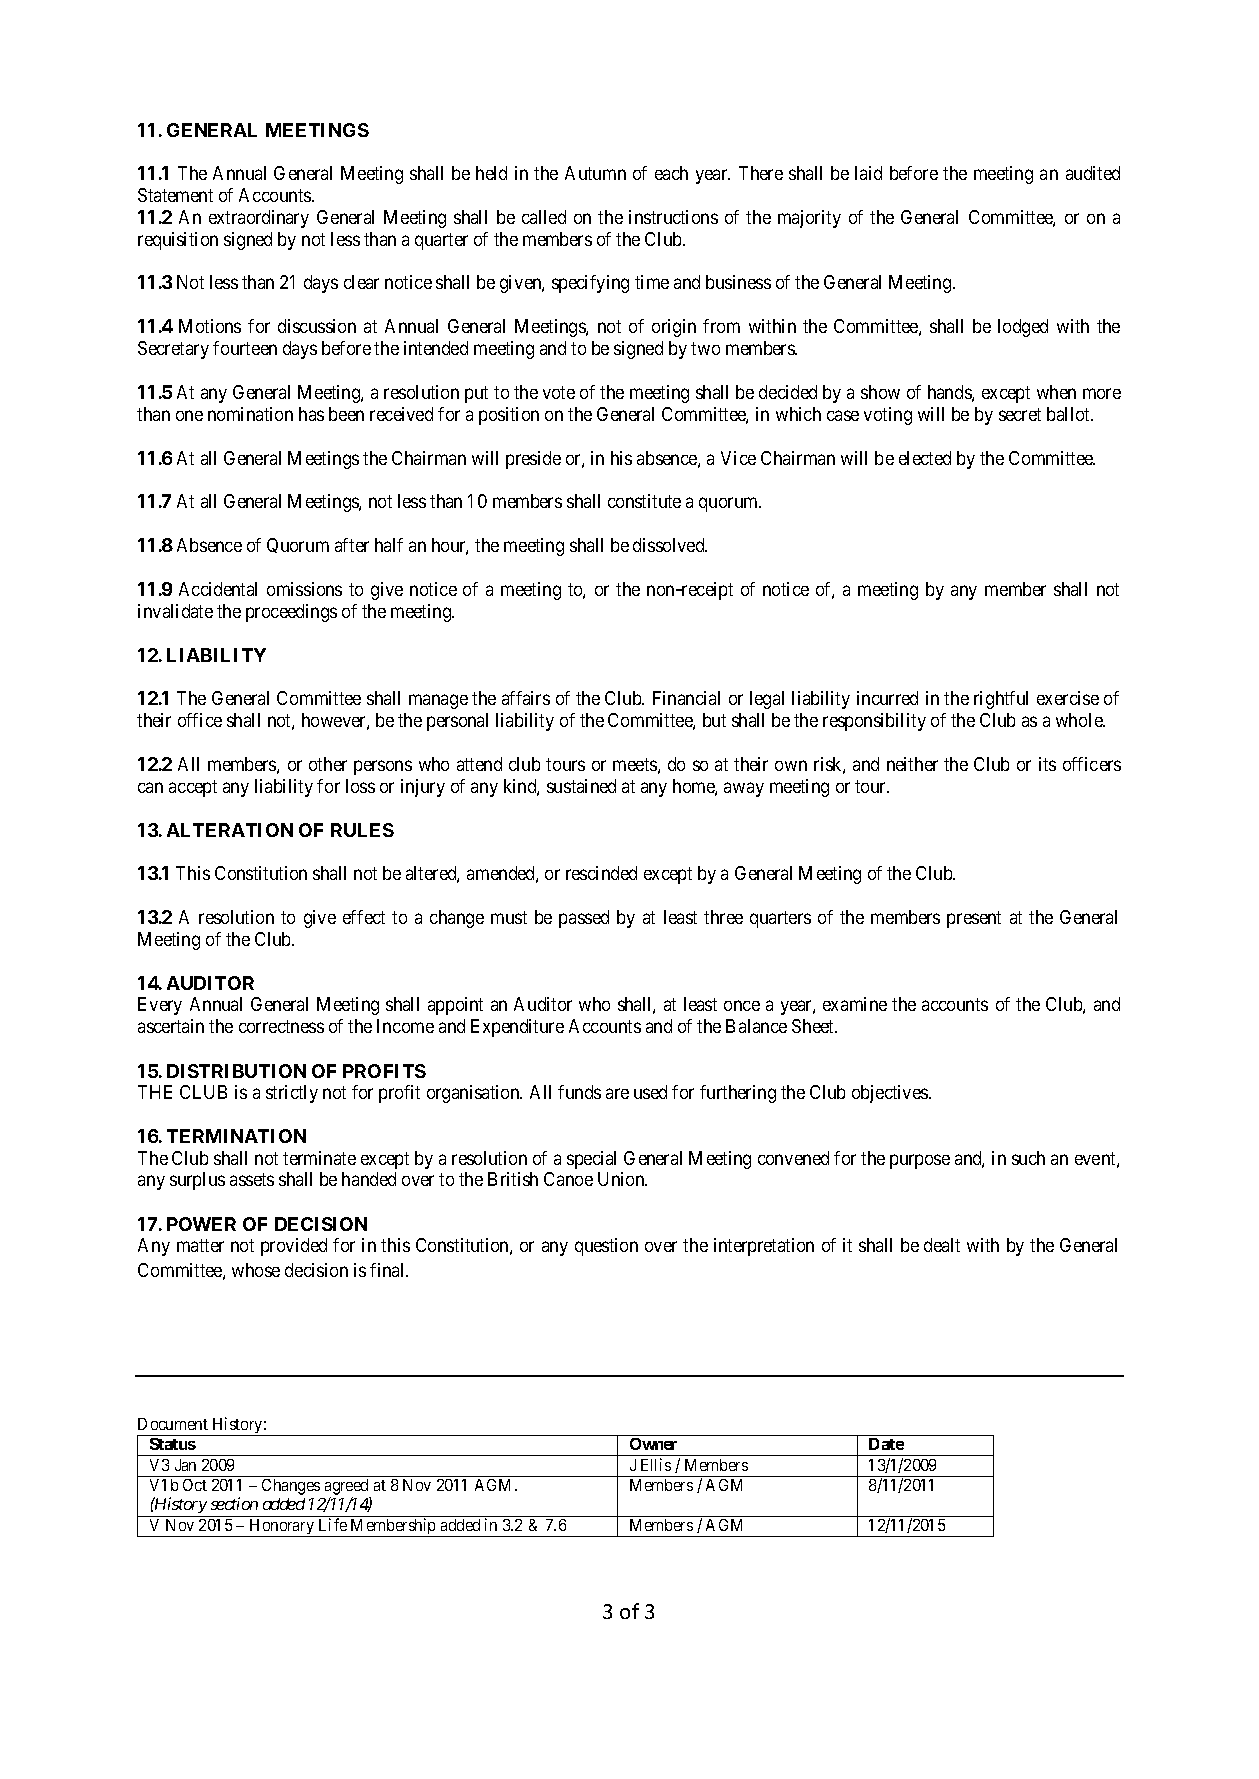 The width and height of the screenshot is (1259, 1779). What do you see at coordinates (974, 919) in the screenshot?
I see `present` at bounding box center [974, 919].
